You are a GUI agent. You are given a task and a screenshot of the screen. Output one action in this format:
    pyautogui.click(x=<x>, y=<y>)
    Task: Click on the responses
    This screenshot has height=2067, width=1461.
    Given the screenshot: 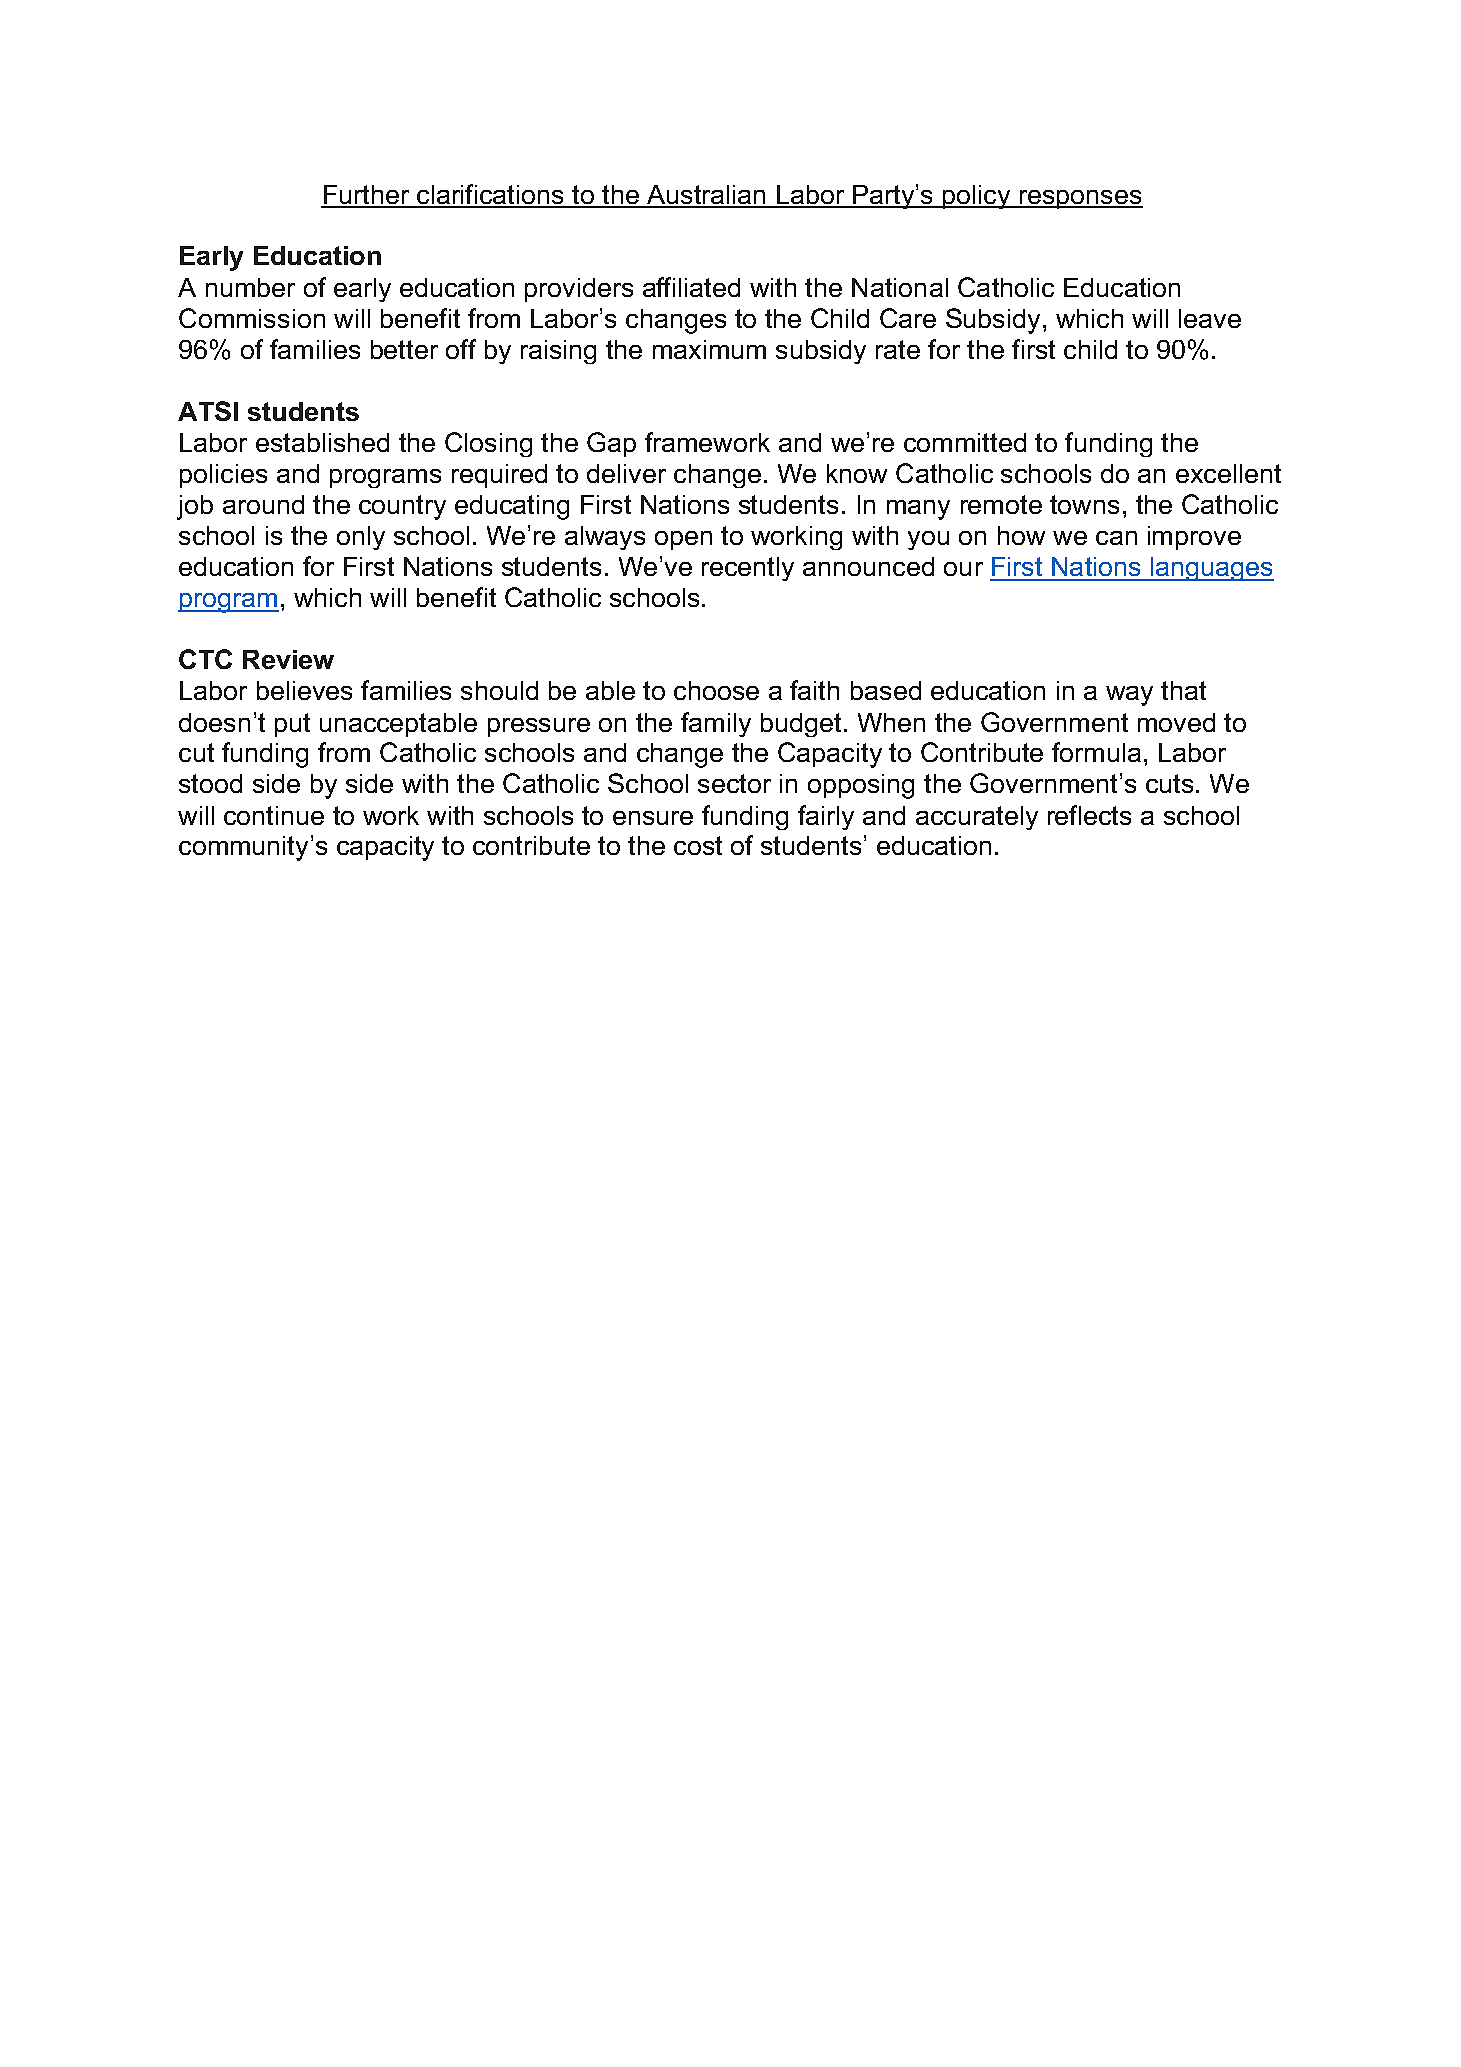 What is the action you would take?
    pyautogui.click(x=1080, y=199)
